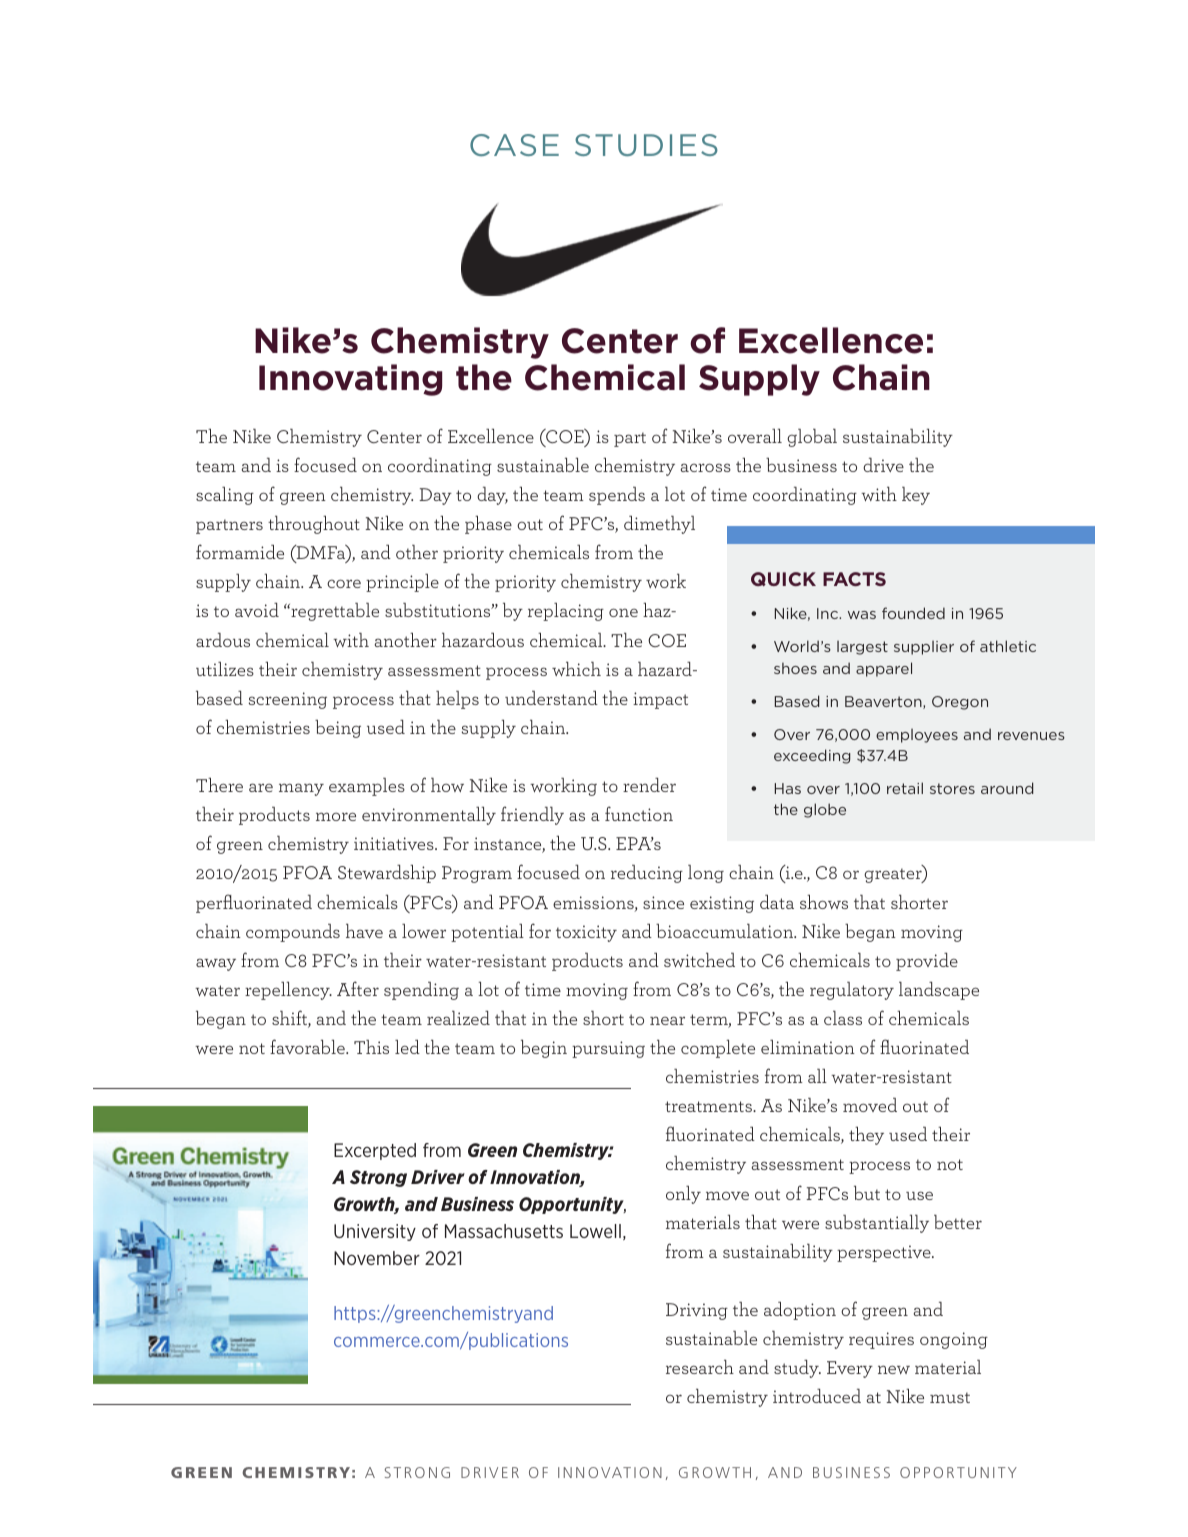  I want to click on research, so click(700, 1367).
